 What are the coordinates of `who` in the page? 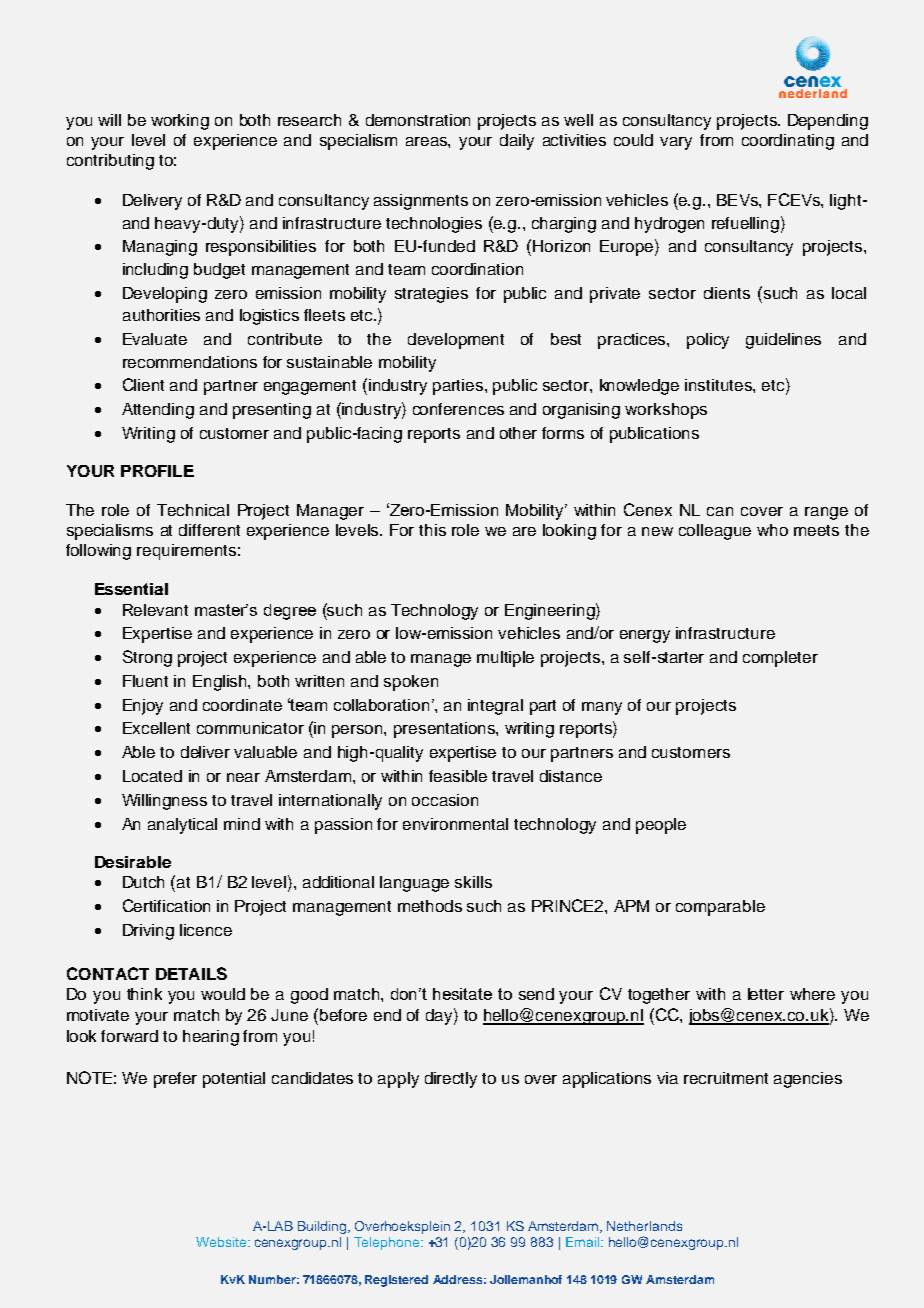 It's located at (772, 530).
